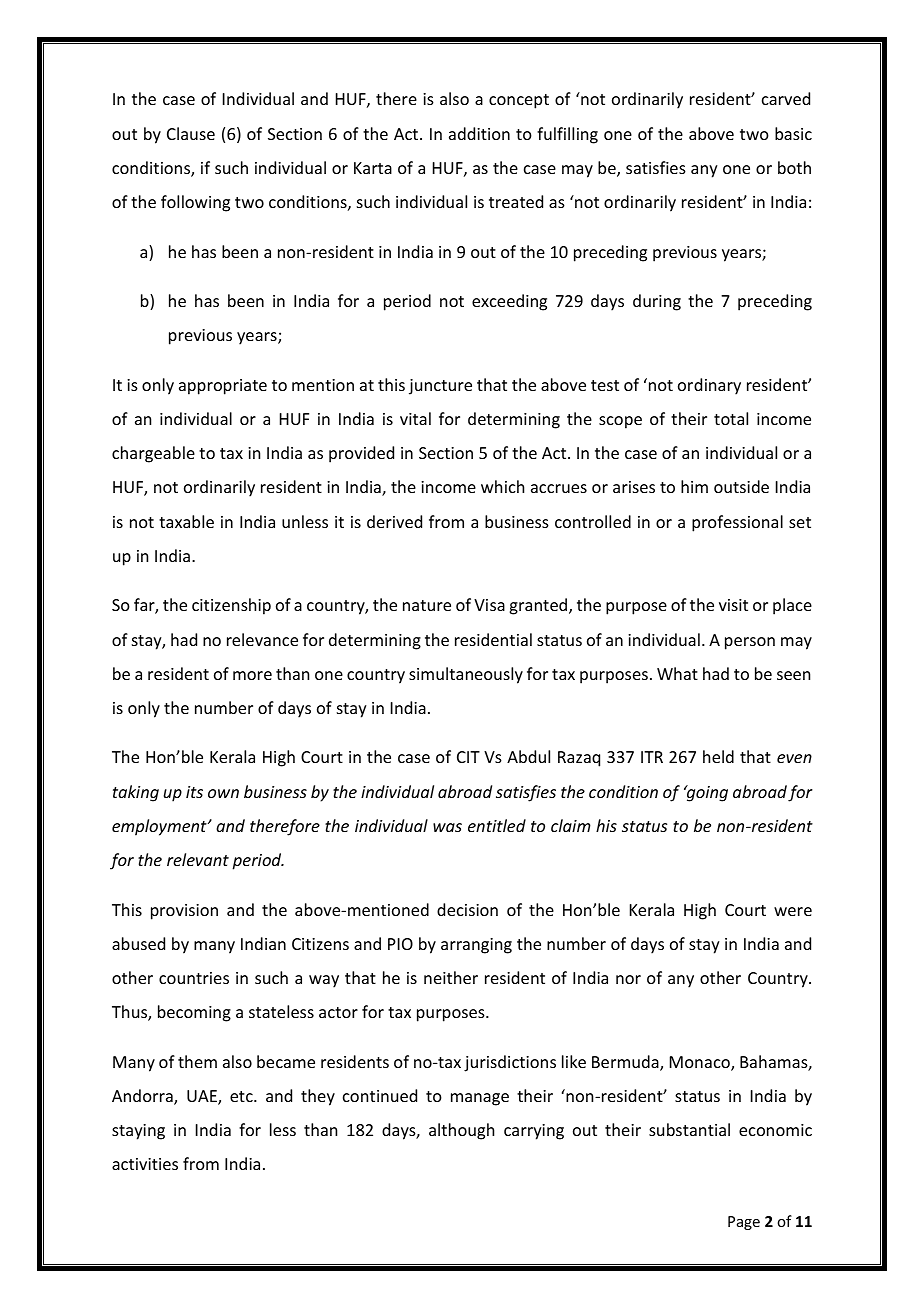 The width and height of the screenshot is (924, 1308). What do you see at coordinates (466, 675) in the screenshot?
I see `simultaneously` at bounding box center [466, 675].
